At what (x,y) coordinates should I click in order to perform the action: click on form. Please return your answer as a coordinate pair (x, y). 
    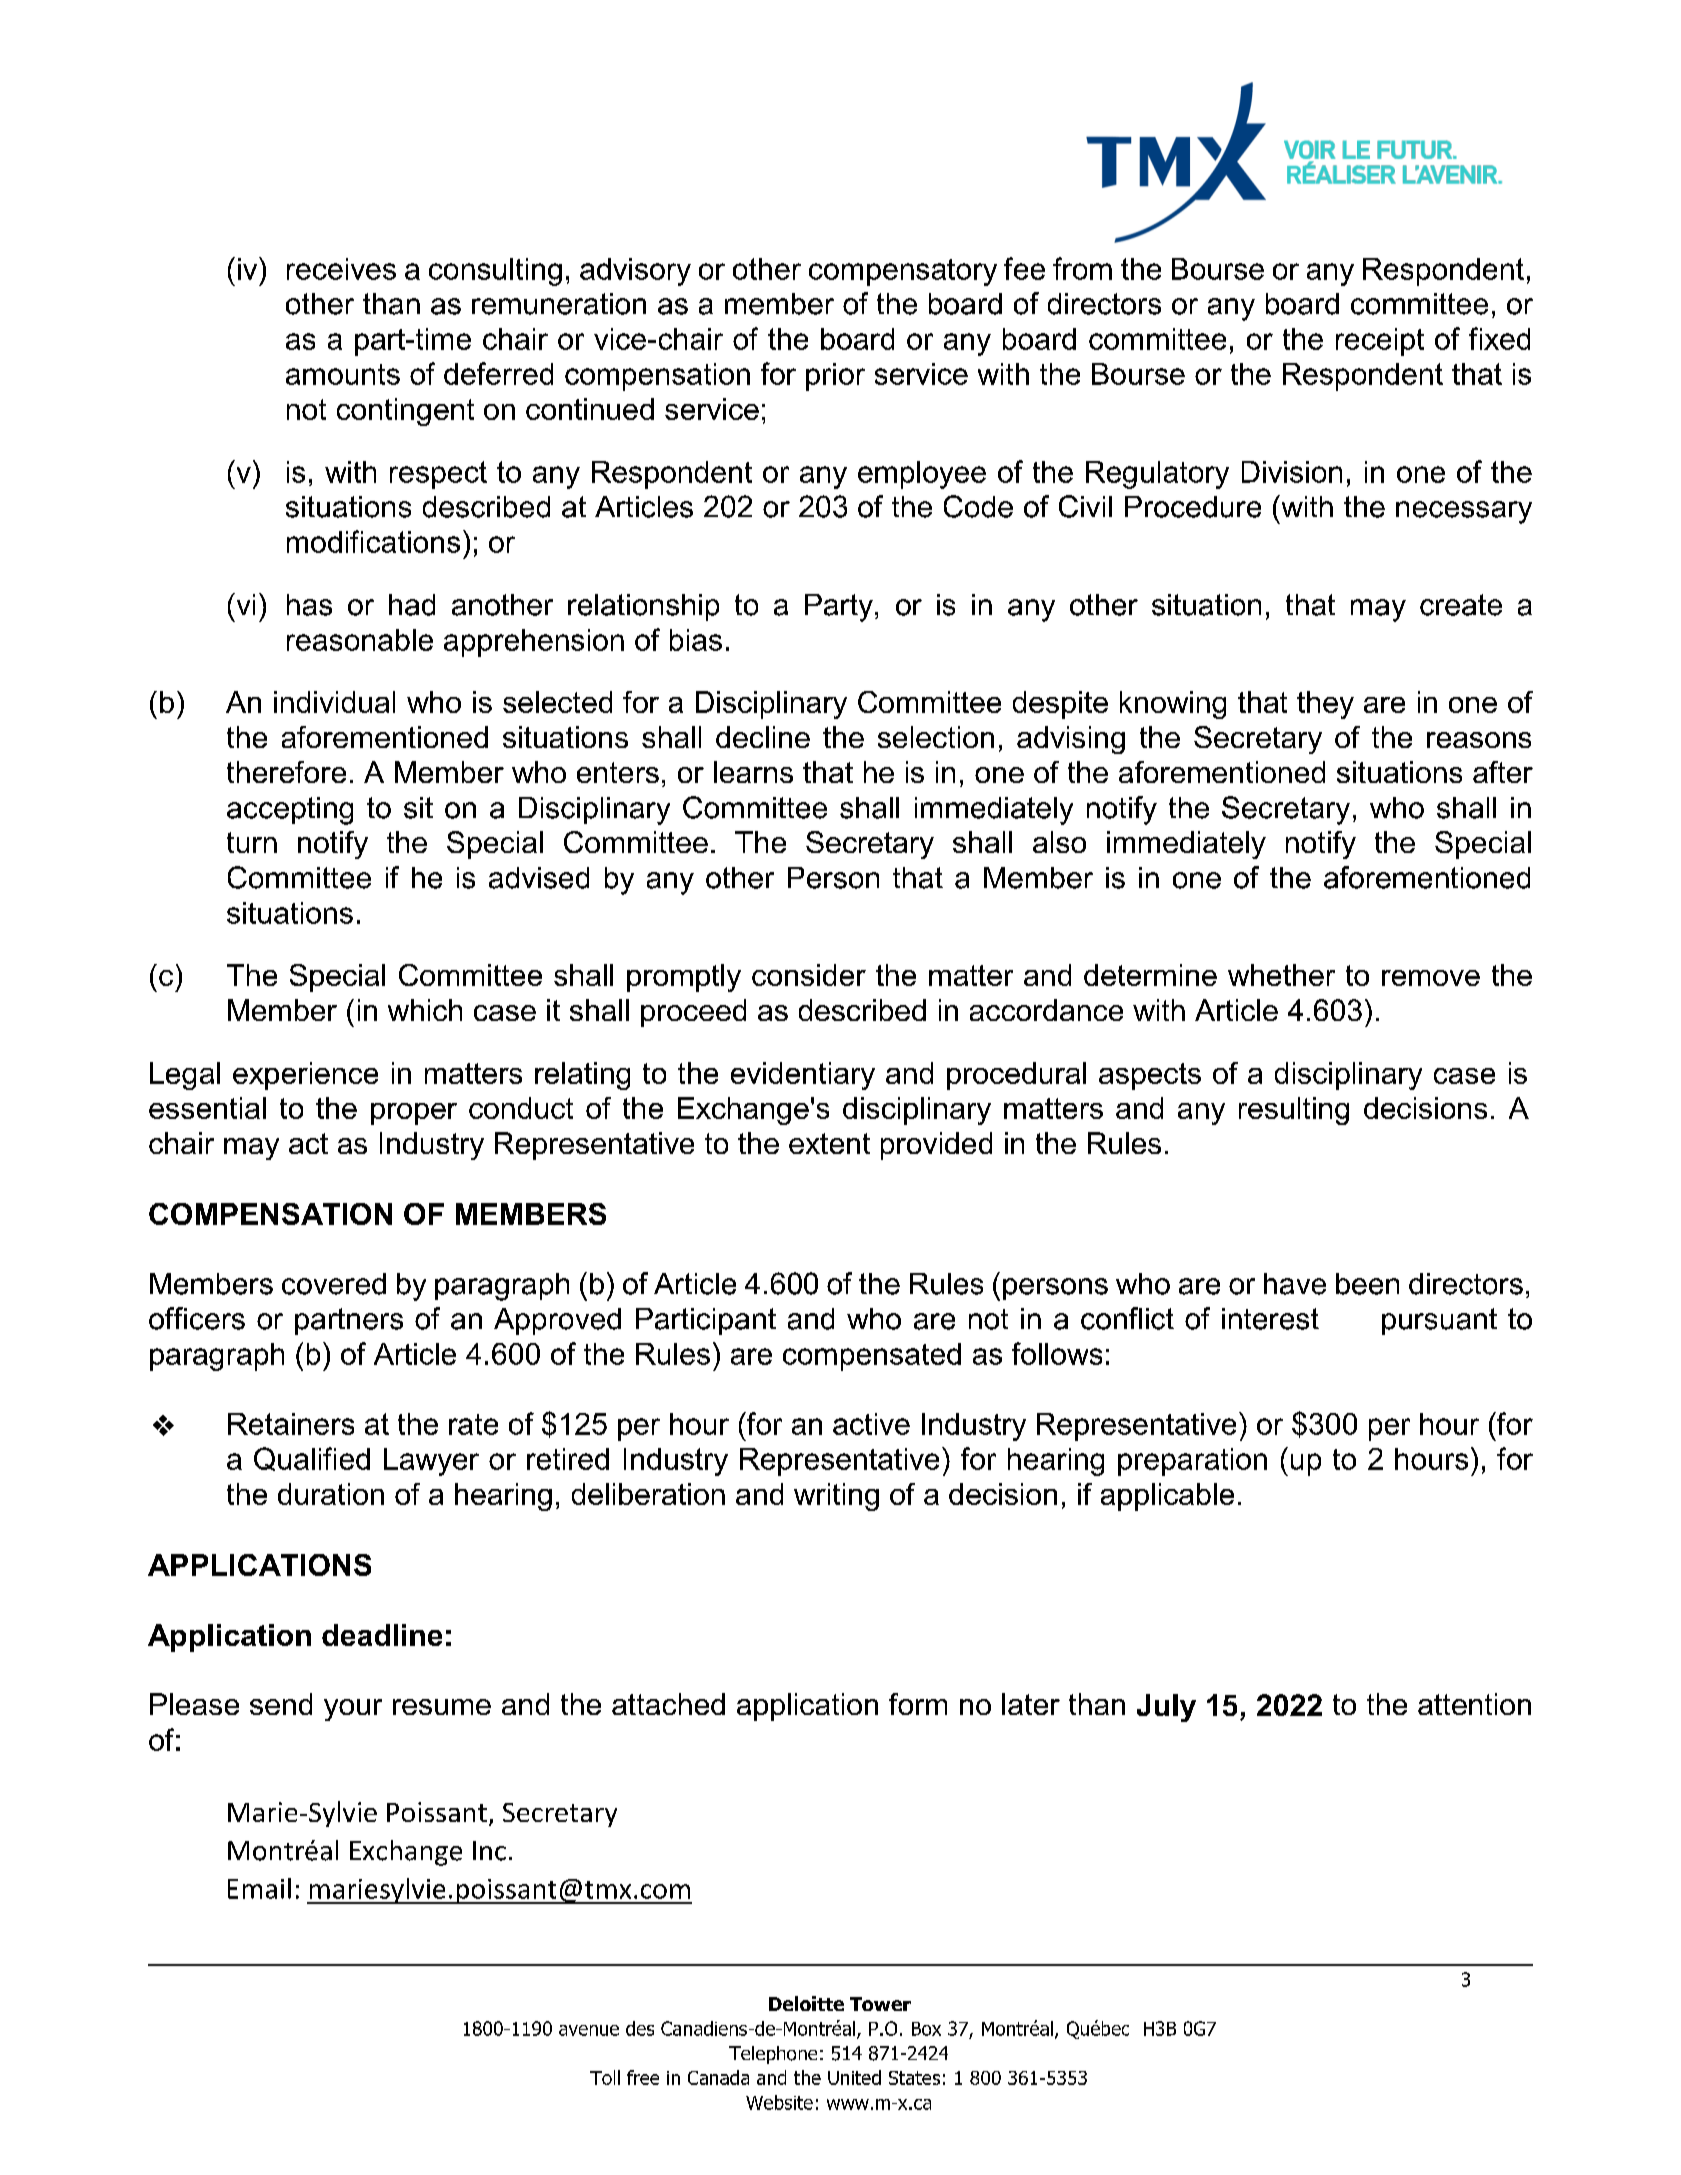
    Looking at the image, I should click on (918, 1704).
